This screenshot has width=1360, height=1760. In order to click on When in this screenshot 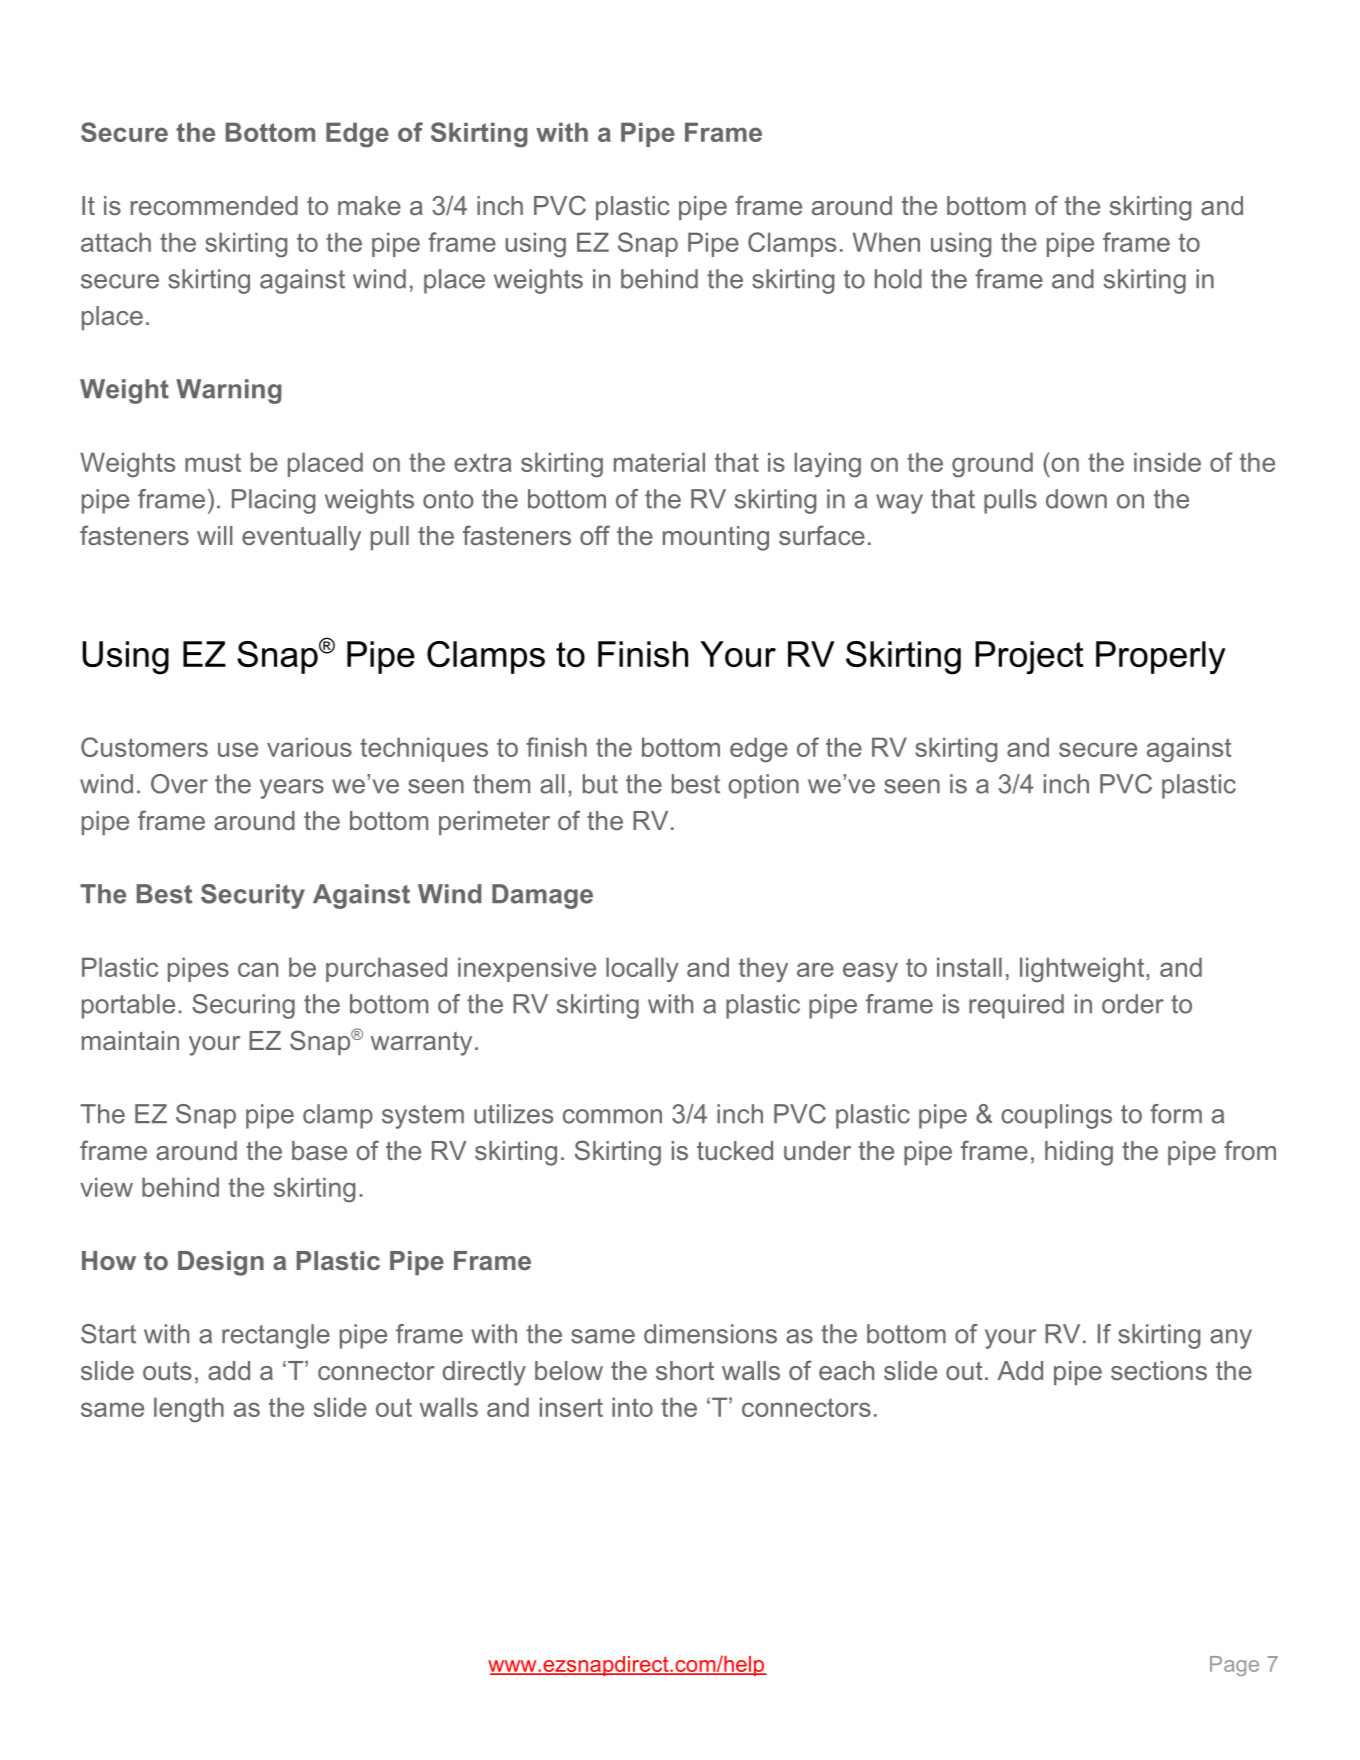, I will do `click(886, 242)`.
